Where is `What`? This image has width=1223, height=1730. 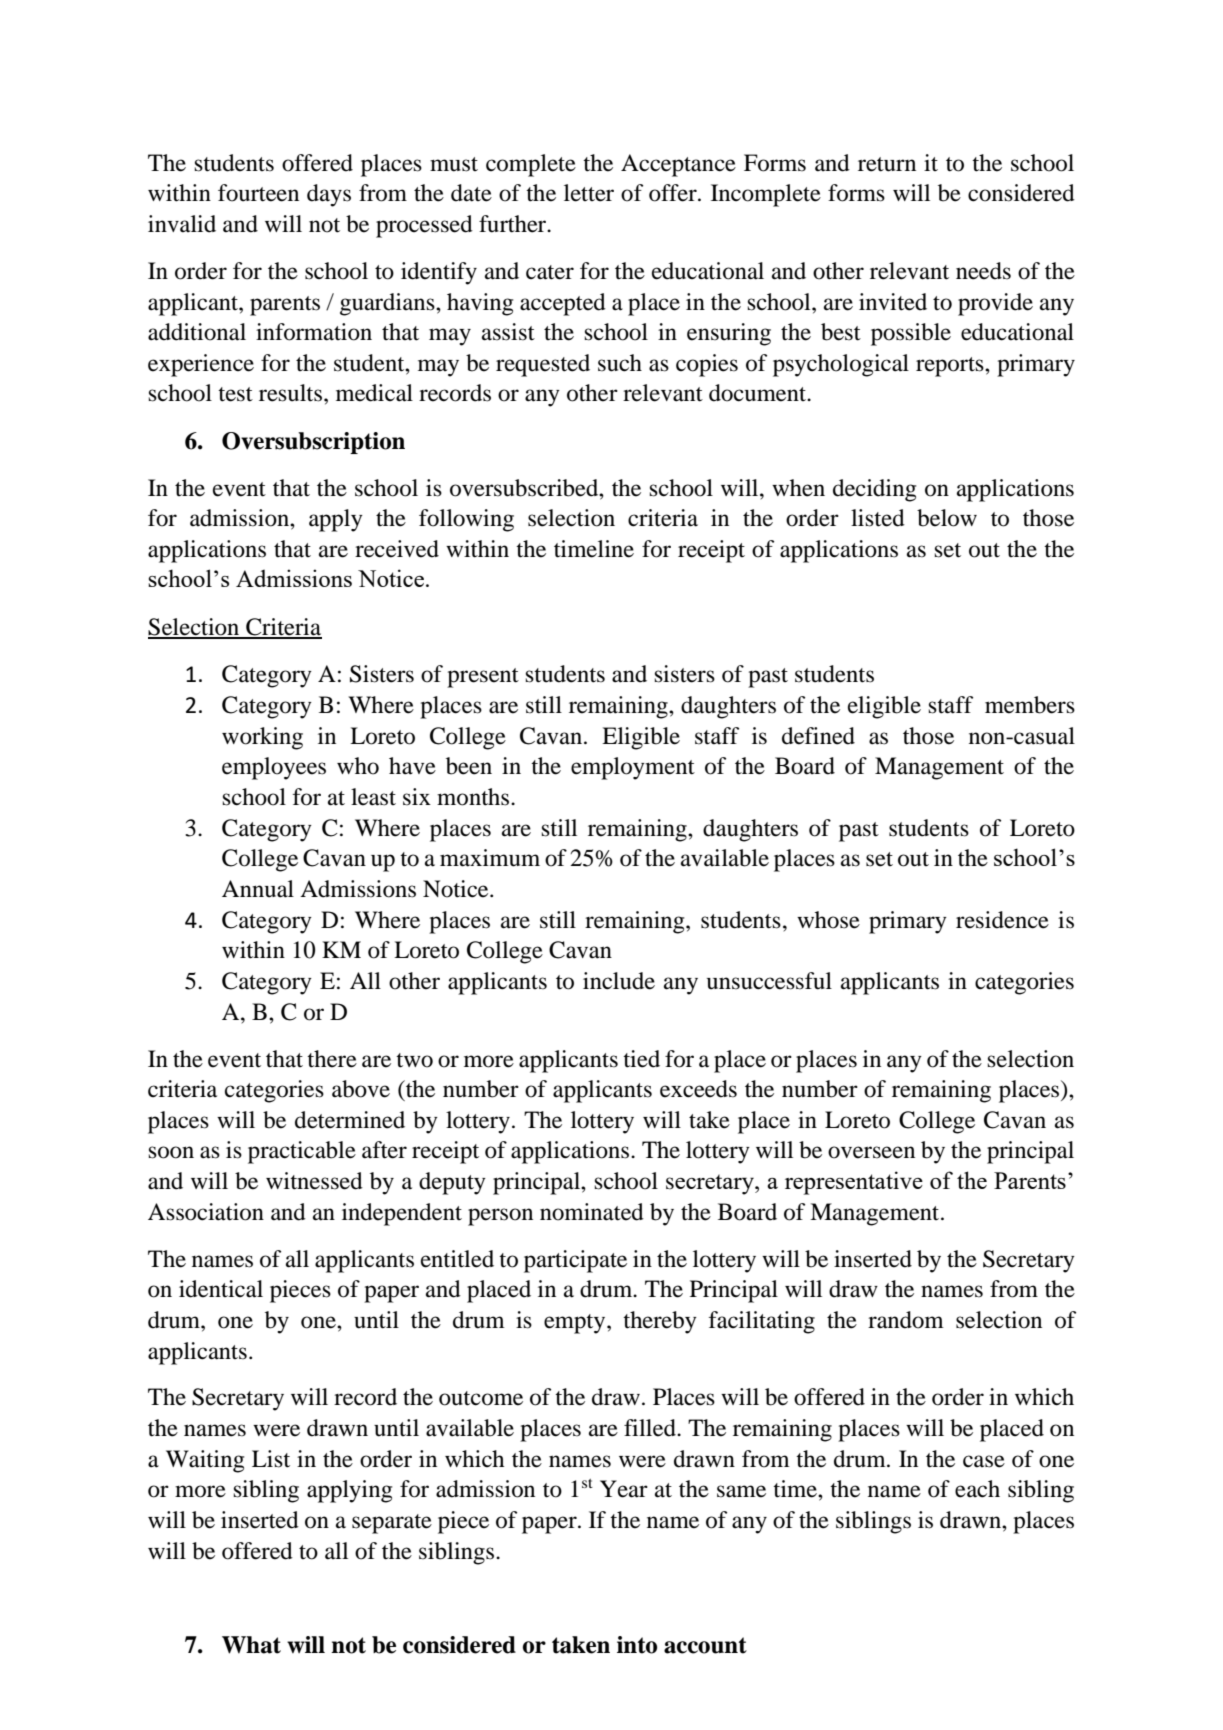
What is located at coordinates (251, 1645).
